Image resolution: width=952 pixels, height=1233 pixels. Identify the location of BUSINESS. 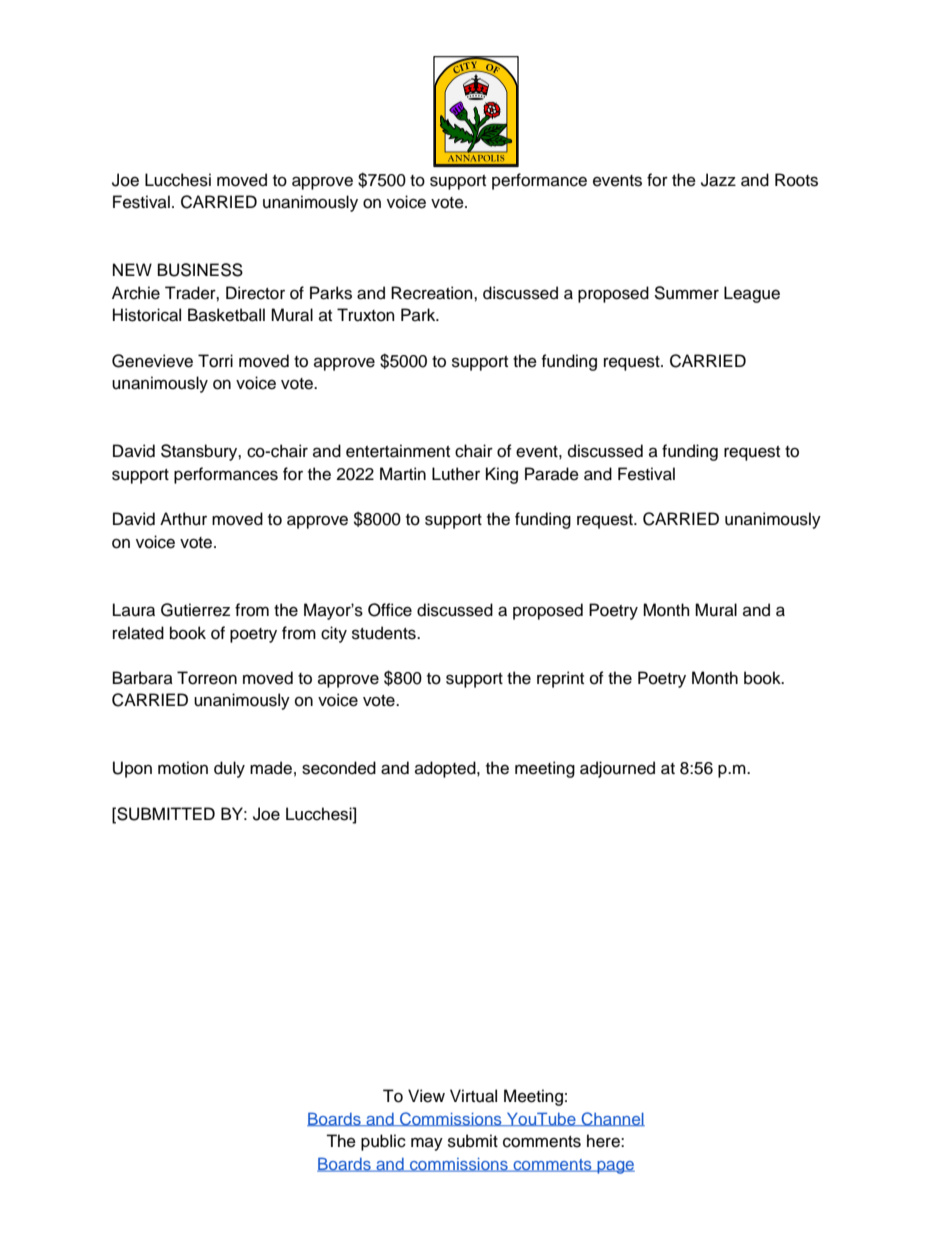
(200, 270).
